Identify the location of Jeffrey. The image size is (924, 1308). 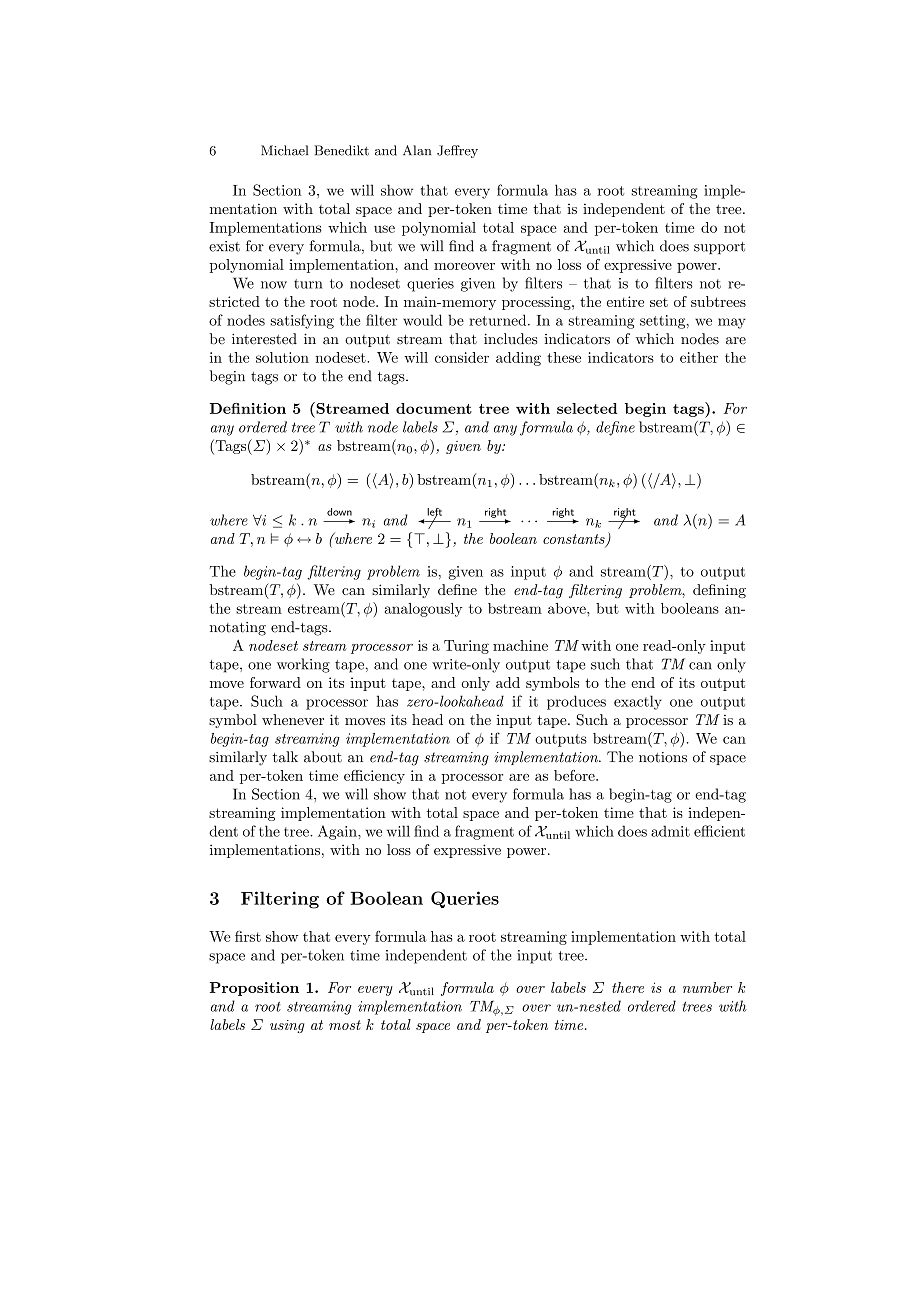
(457, 151).
